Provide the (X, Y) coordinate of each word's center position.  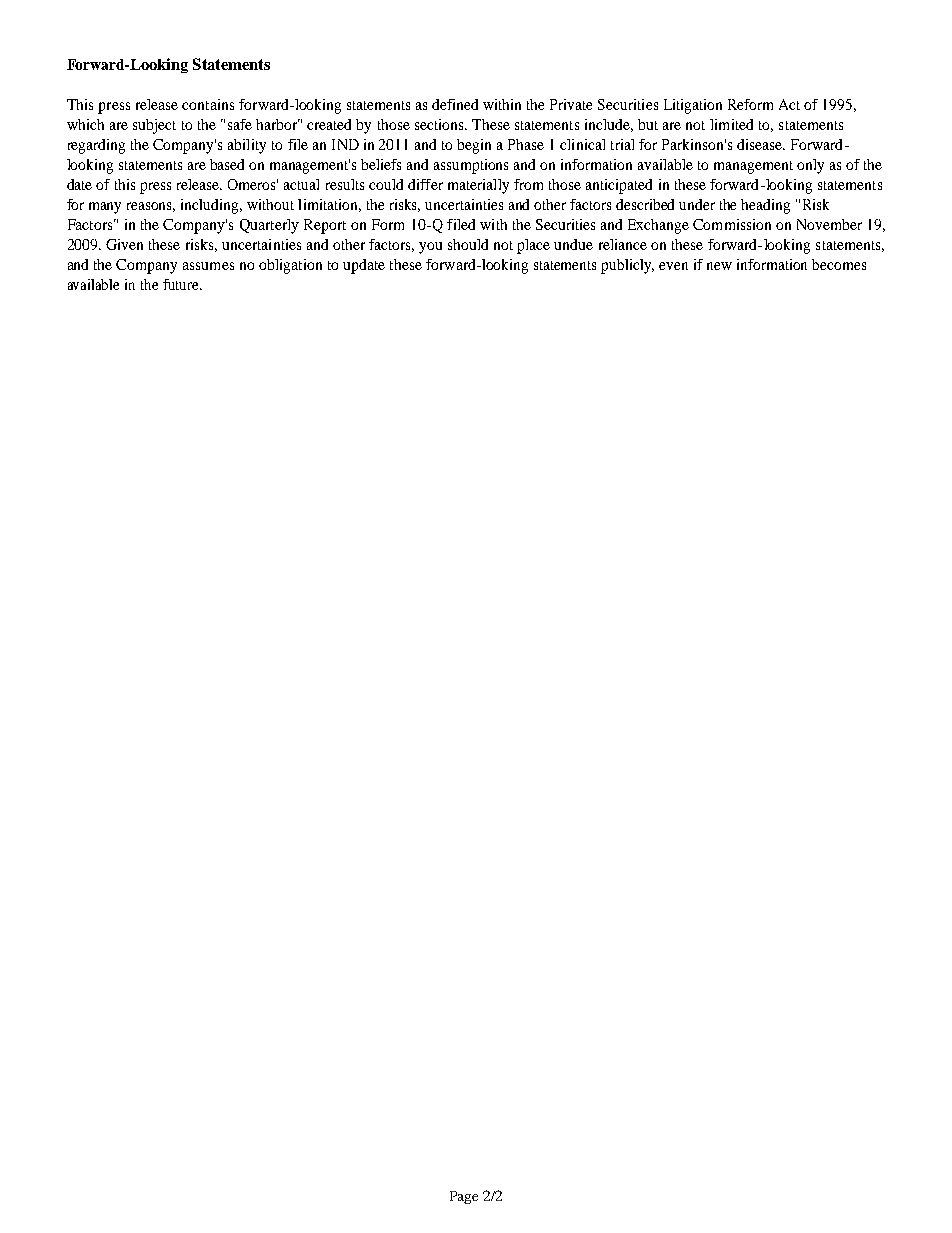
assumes (208, 266)
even (673, 266)
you (430, 248)
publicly (627, 266)
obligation (290, 266)
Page (464, 1197)
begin (474, 146)
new (719, 266)
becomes (839, 264)
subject (154, 126)
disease (760, 144)
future (182, 284)
